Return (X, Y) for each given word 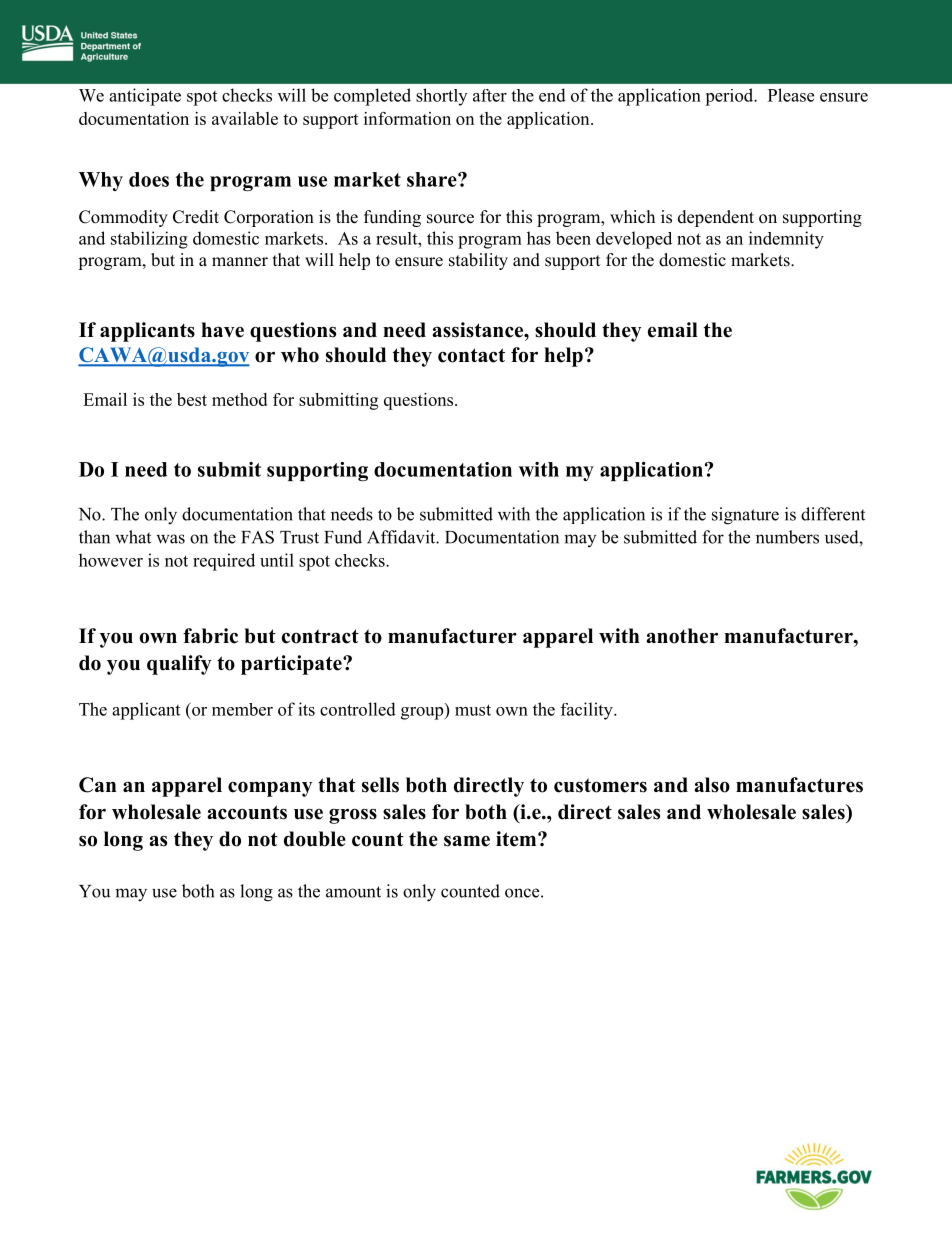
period (730, 97)
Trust (299, 537)
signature (745, 516)
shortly (441, 97)
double (315, 839)
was (170, 539)
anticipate (145, 97)
